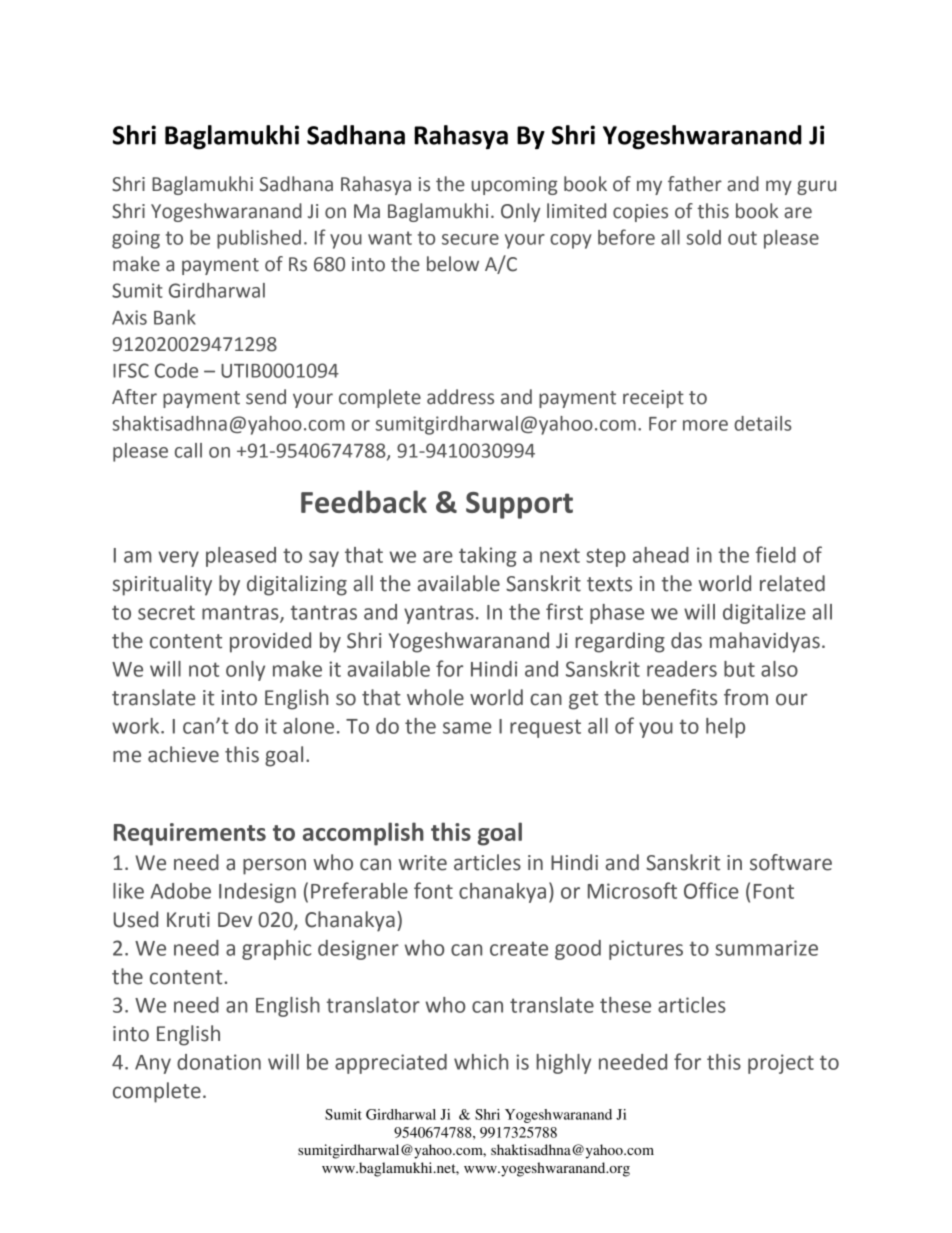 Image resolution: width=952 pixels, height=1233 pixels. Describe the element at coordinates (564, 611) in the image. I see `first` at that location.
